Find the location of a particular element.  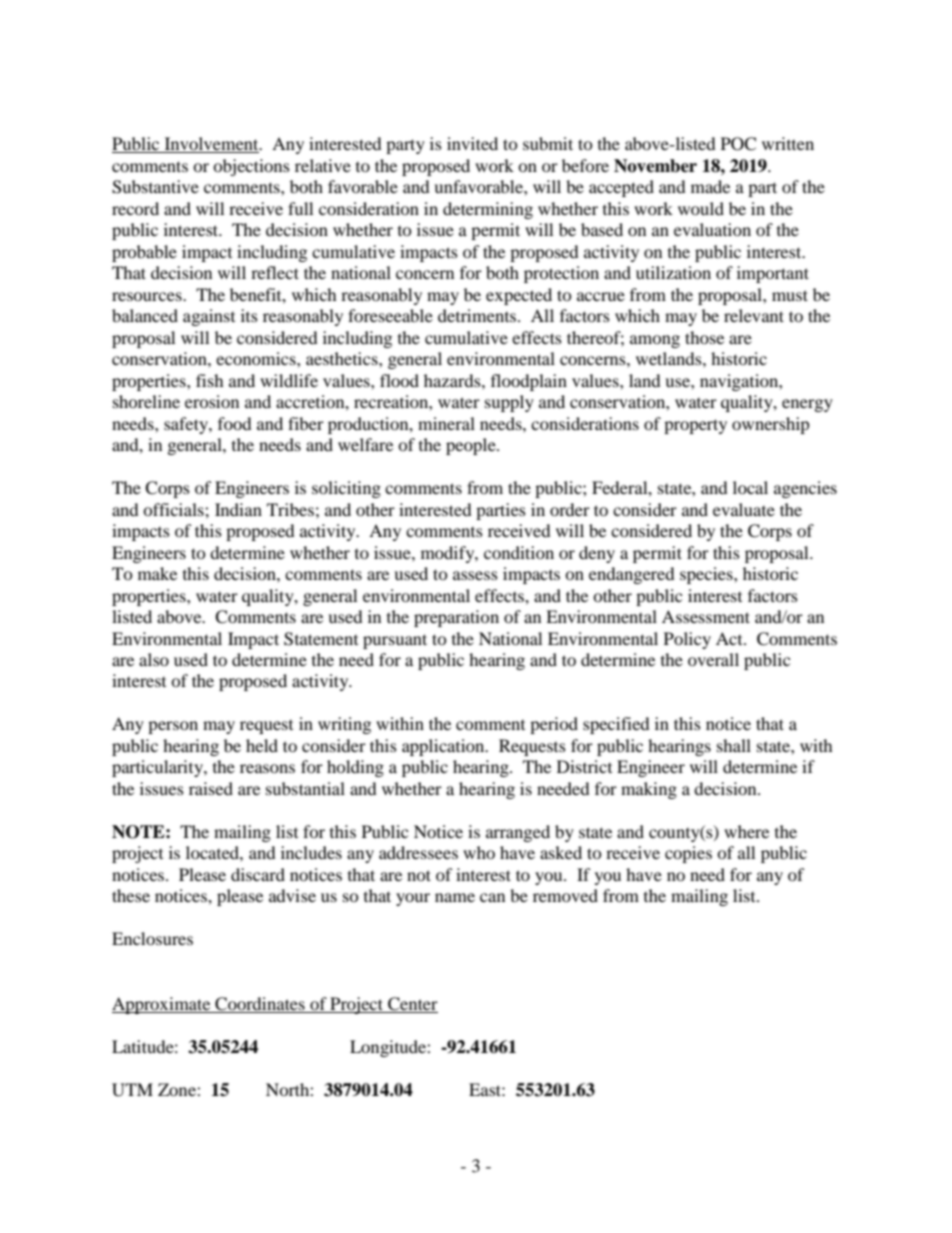

made is located at coordinates (710, 186).
